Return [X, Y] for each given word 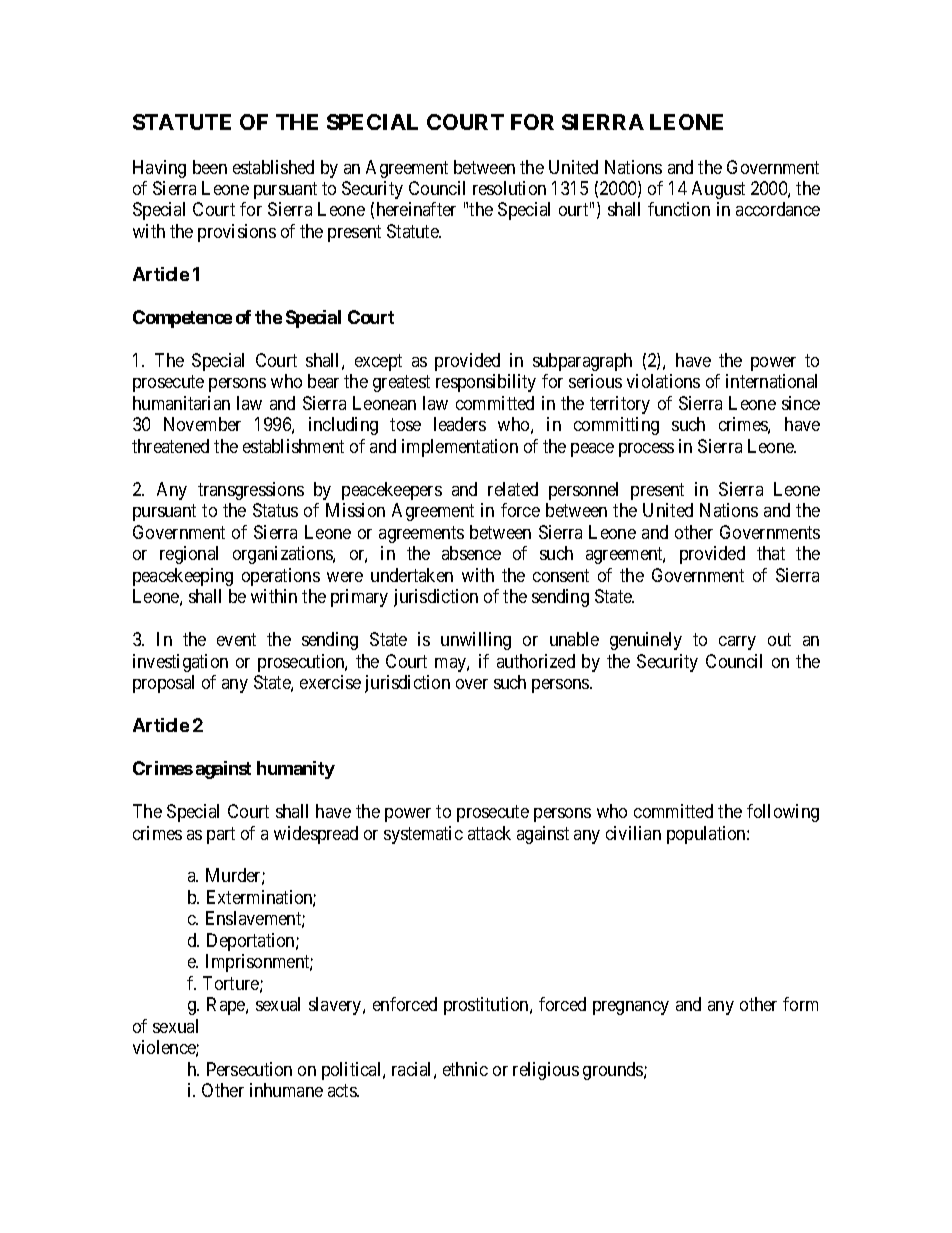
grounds [614, 1071]
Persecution [249, 1069]
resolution [509, 188]
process [646, 450]
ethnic [465, 1069]
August [718, 190]
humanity [296, 770]
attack [489, 833]
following [783, 813]
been [210, 167]
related [513, 489]
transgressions [251, 491]
